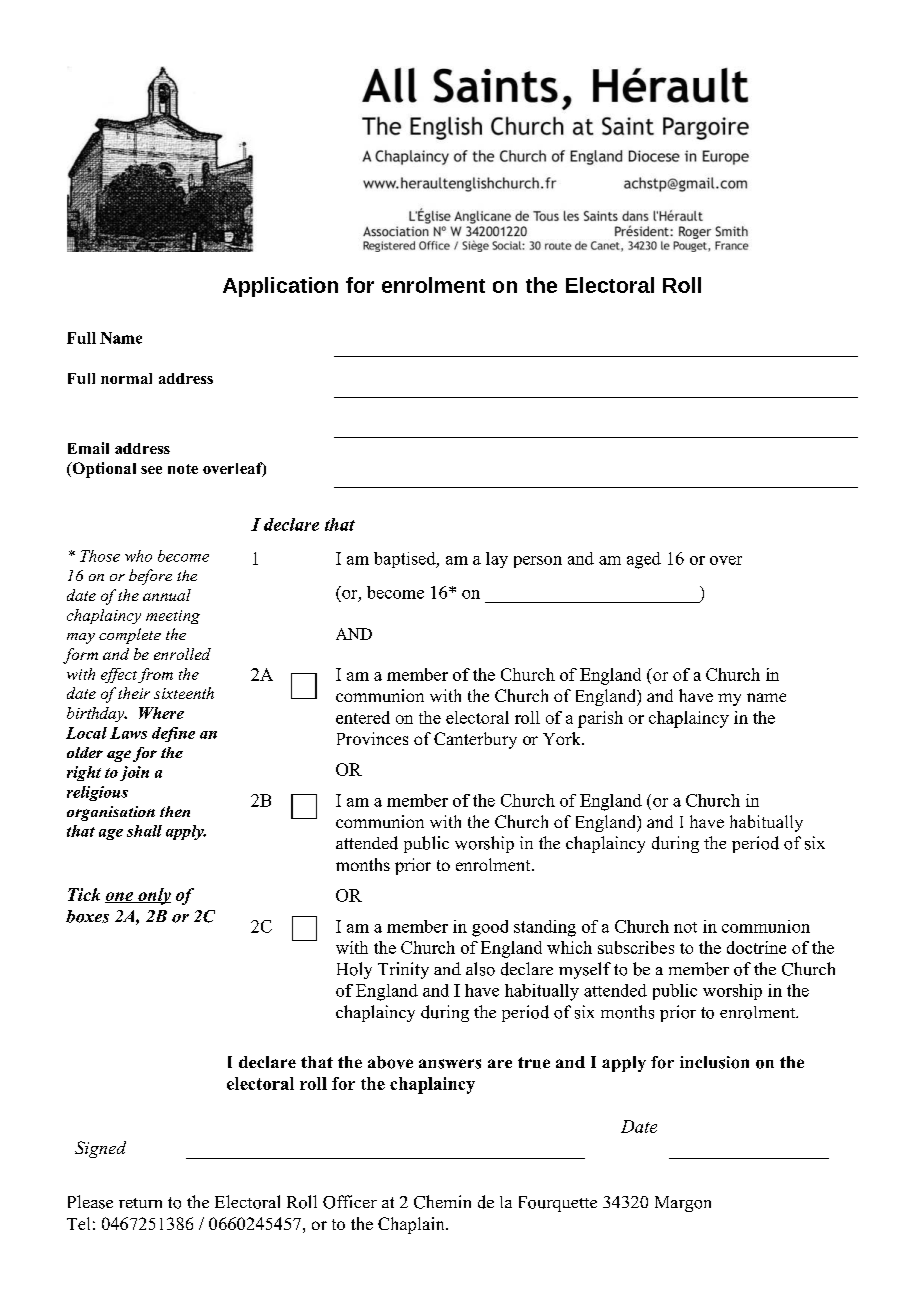 The image size is (924, 1308). Describe the element at coordinates (538, 562) in the document. I see `person` at that location.
